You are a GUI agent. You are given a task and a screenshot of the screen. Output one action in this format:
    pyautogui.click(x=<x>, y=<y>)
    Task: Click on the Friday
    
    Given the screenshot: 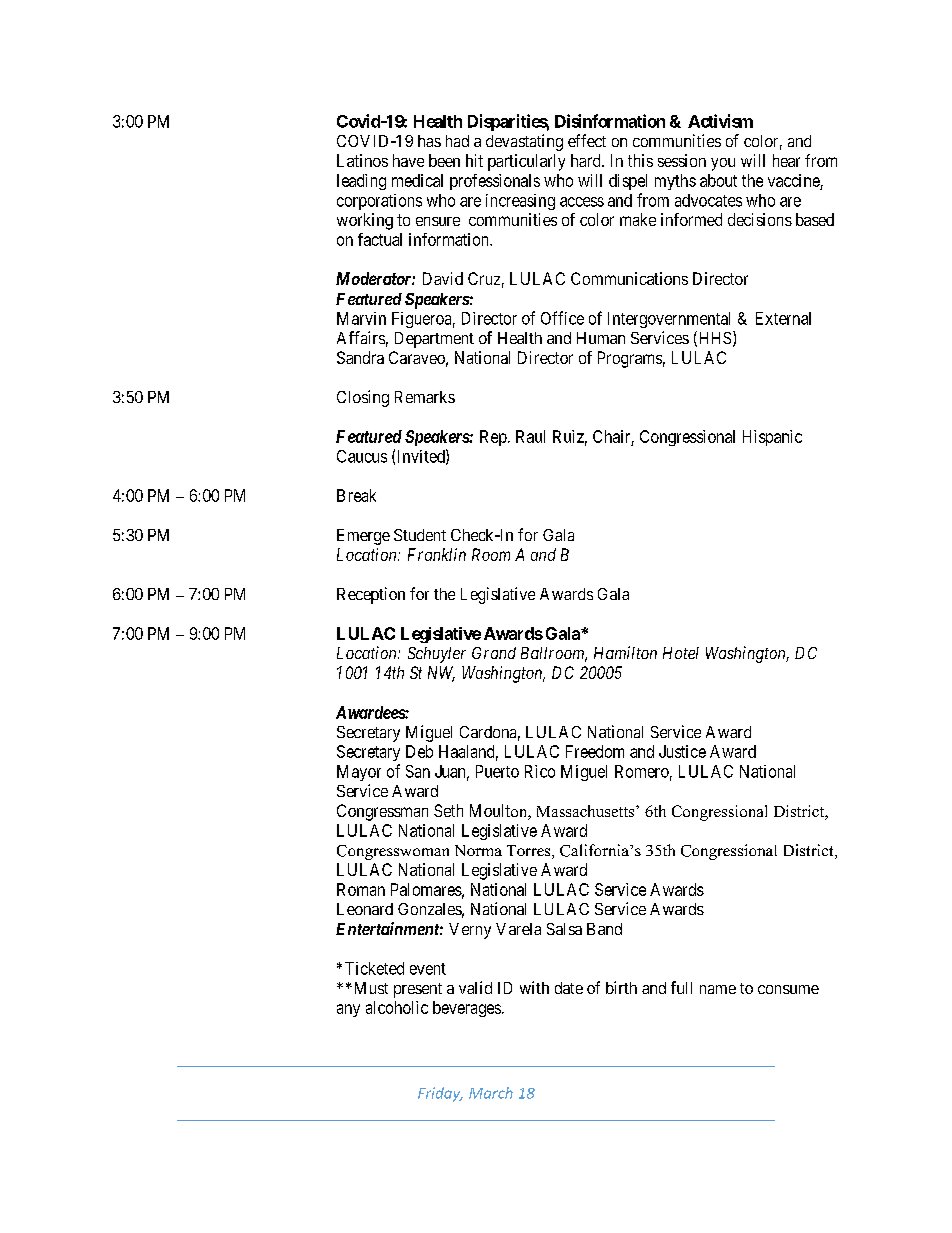 What is the action you would take?
    pyautogui.click(x=440, y=1094)
